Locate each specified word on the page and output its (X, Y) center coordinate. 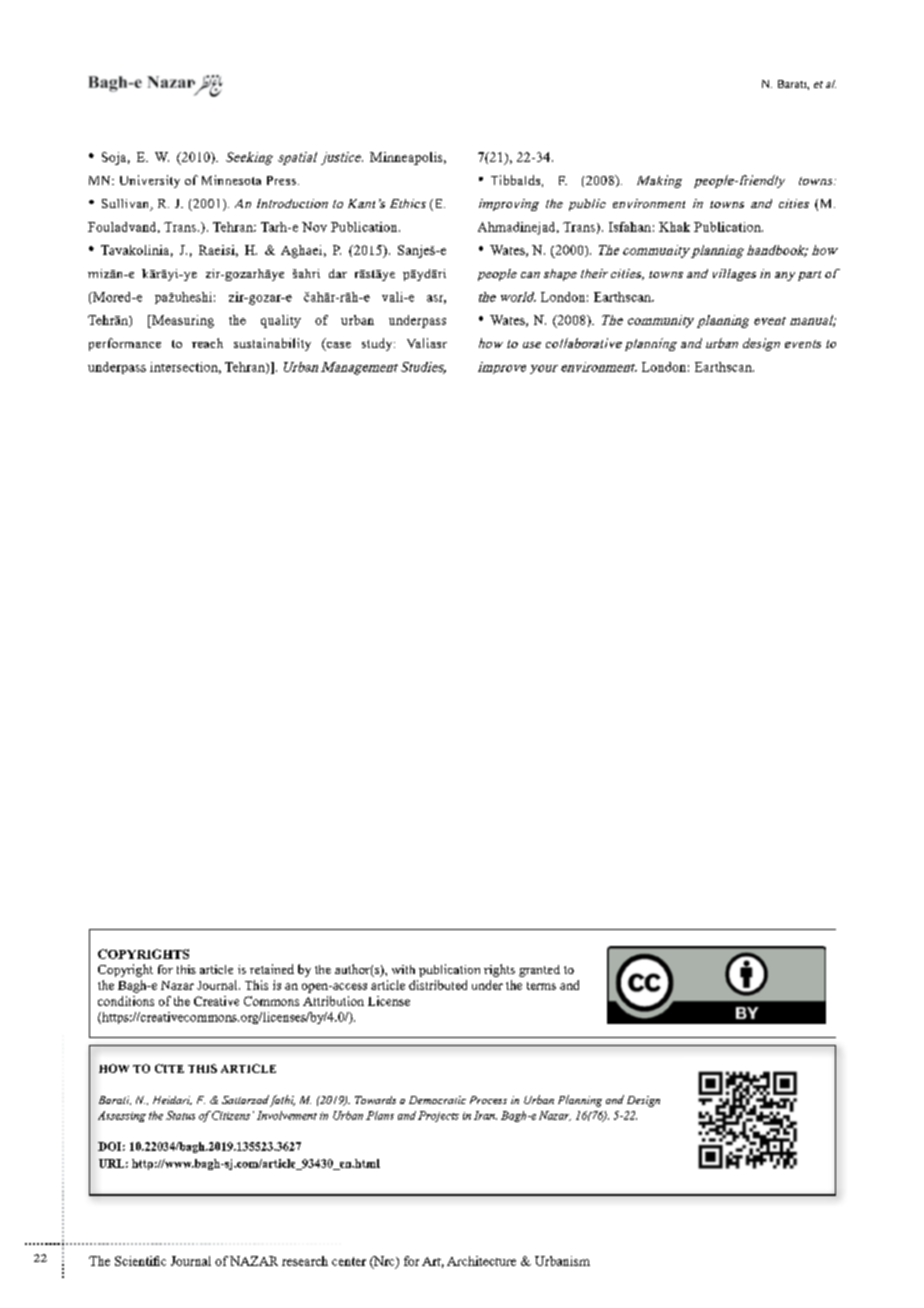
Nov (314, 227)
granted (539, 971)
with (403, 969)
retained (272, 969)
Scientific (140, 1261)
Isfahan (630, 227)
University (150, 181)
